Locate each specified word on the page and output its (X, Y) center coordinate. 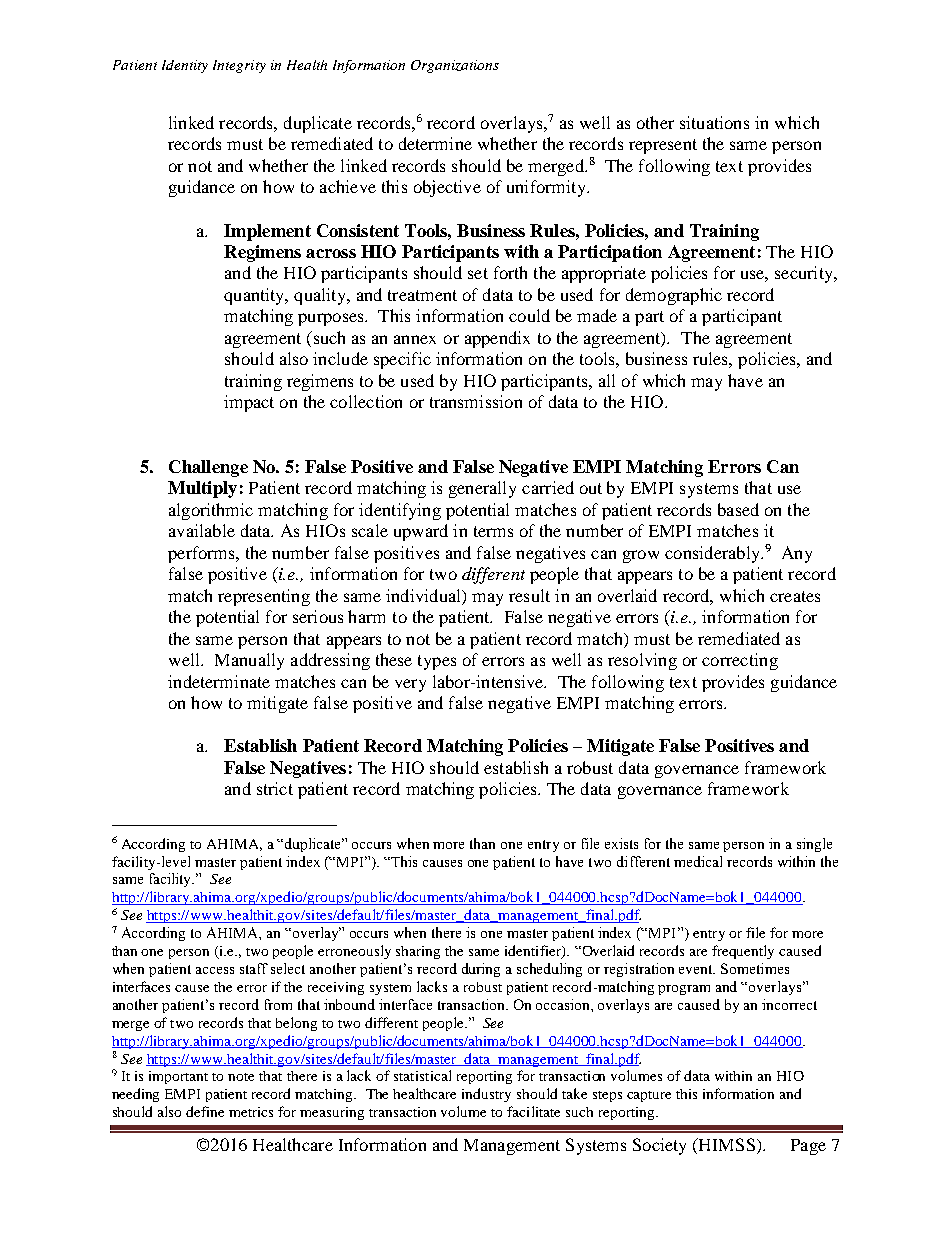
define (205, 1111)
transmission (476, 401)
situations (714, 122)
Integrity (239, 66)
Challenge (208, 468)
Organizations (455, 66)
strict (275, 788)
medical (698, 861)
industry (486, 1095)
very (410, 685)
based (738, 509)
